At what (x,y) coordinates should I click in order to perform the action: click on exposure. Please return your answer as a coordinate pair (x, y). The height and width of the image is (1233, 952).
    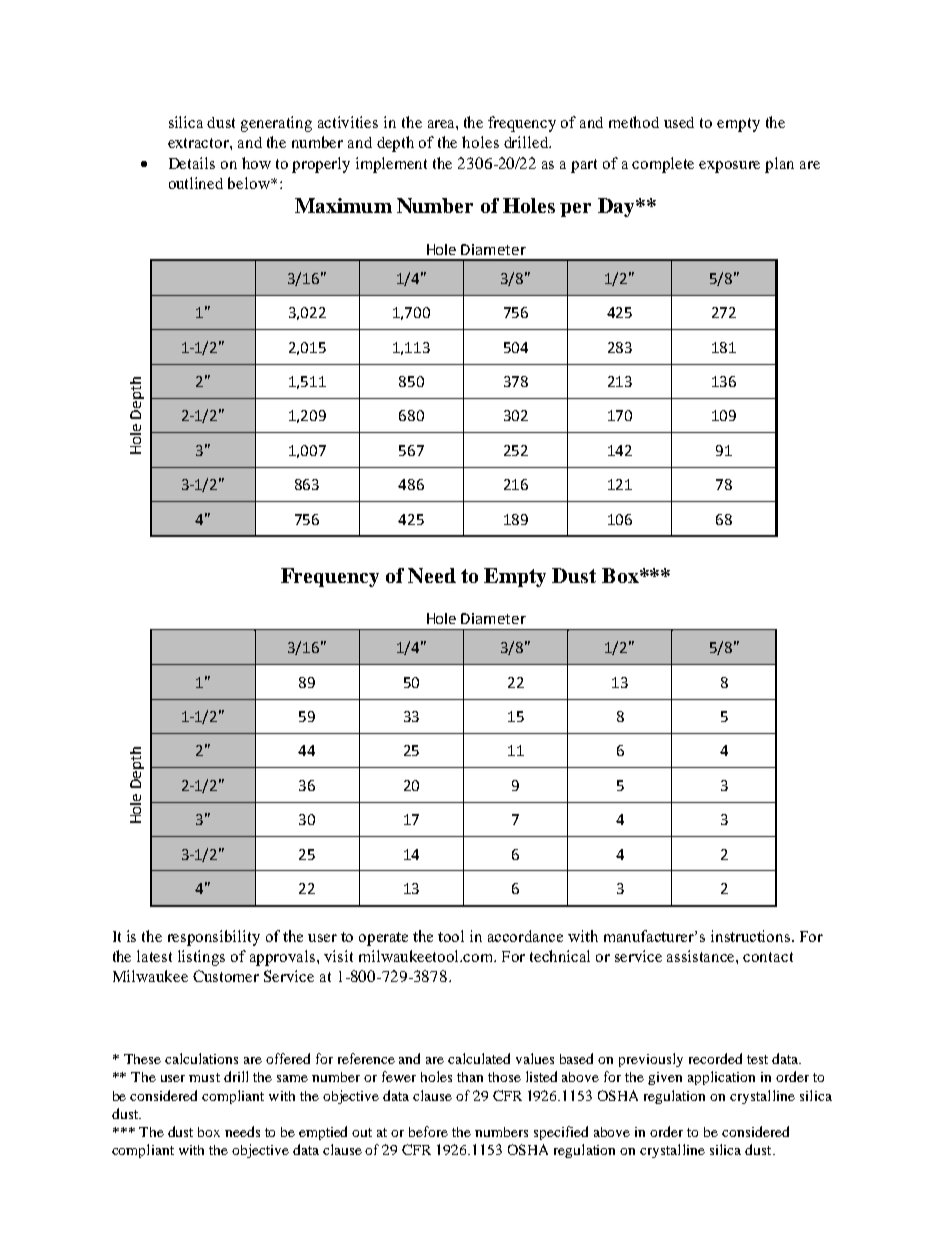
    Looking at the image, I should click on (729, 167).
